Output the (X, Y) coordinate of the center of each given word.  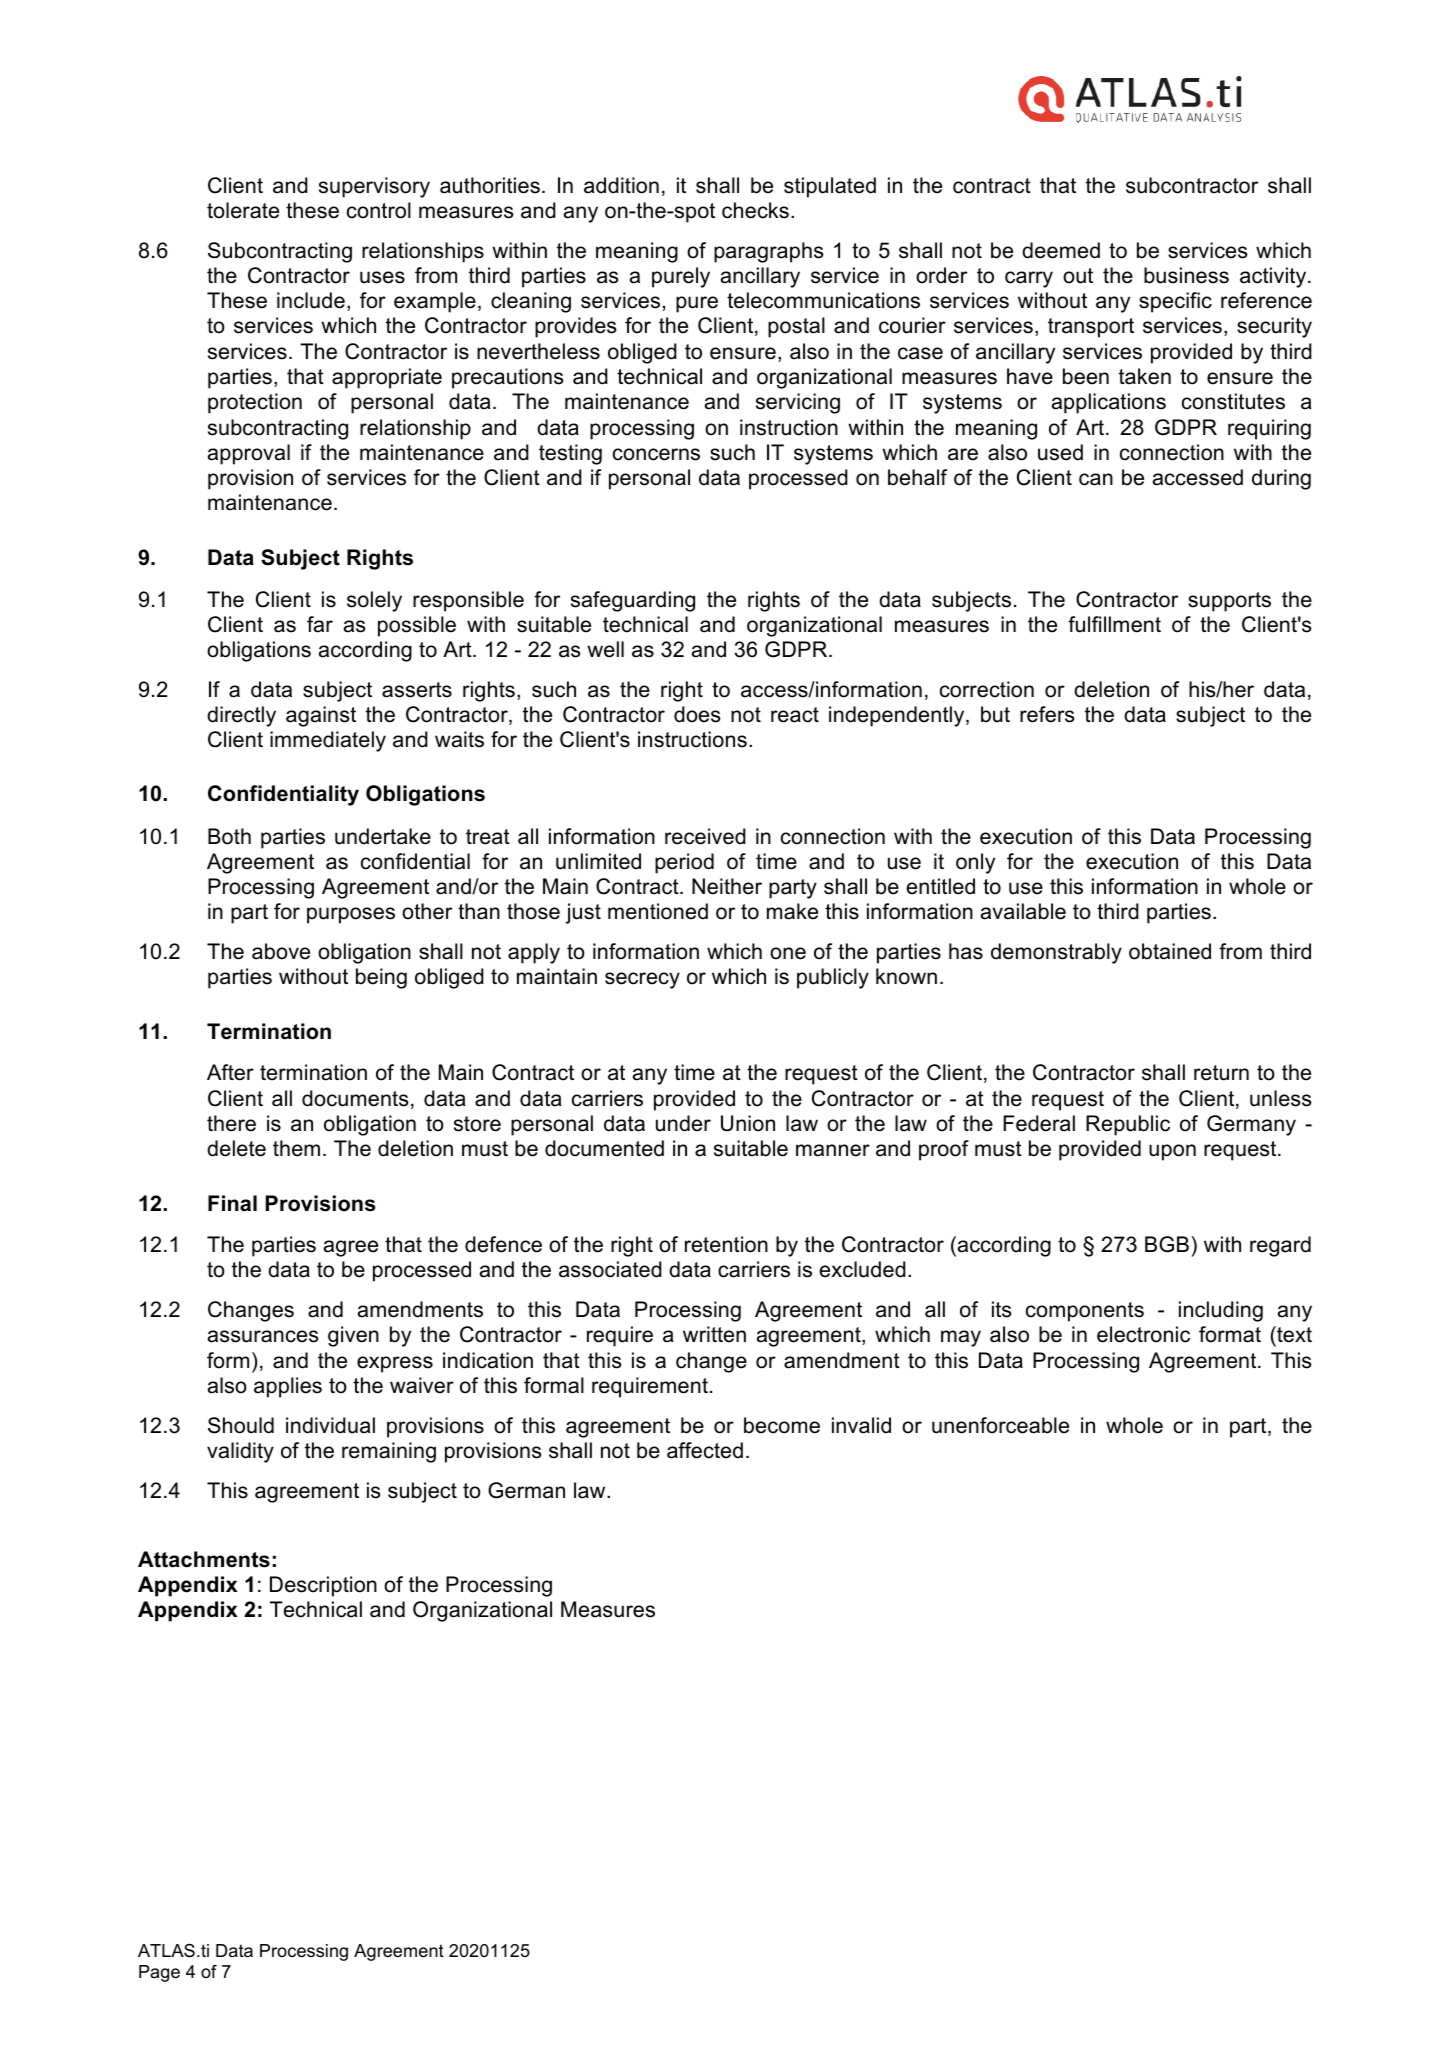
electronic (1143, 1334)
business (1186, 275)
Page (159, 1973)
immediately (328, 741)
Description (323, 1586)
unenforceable (1000, 1425)
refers (1047, 714)
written (714, 1334)
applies (288, 1387)
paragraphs (769, 252)
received (705, 836)
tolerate (243, 210)
